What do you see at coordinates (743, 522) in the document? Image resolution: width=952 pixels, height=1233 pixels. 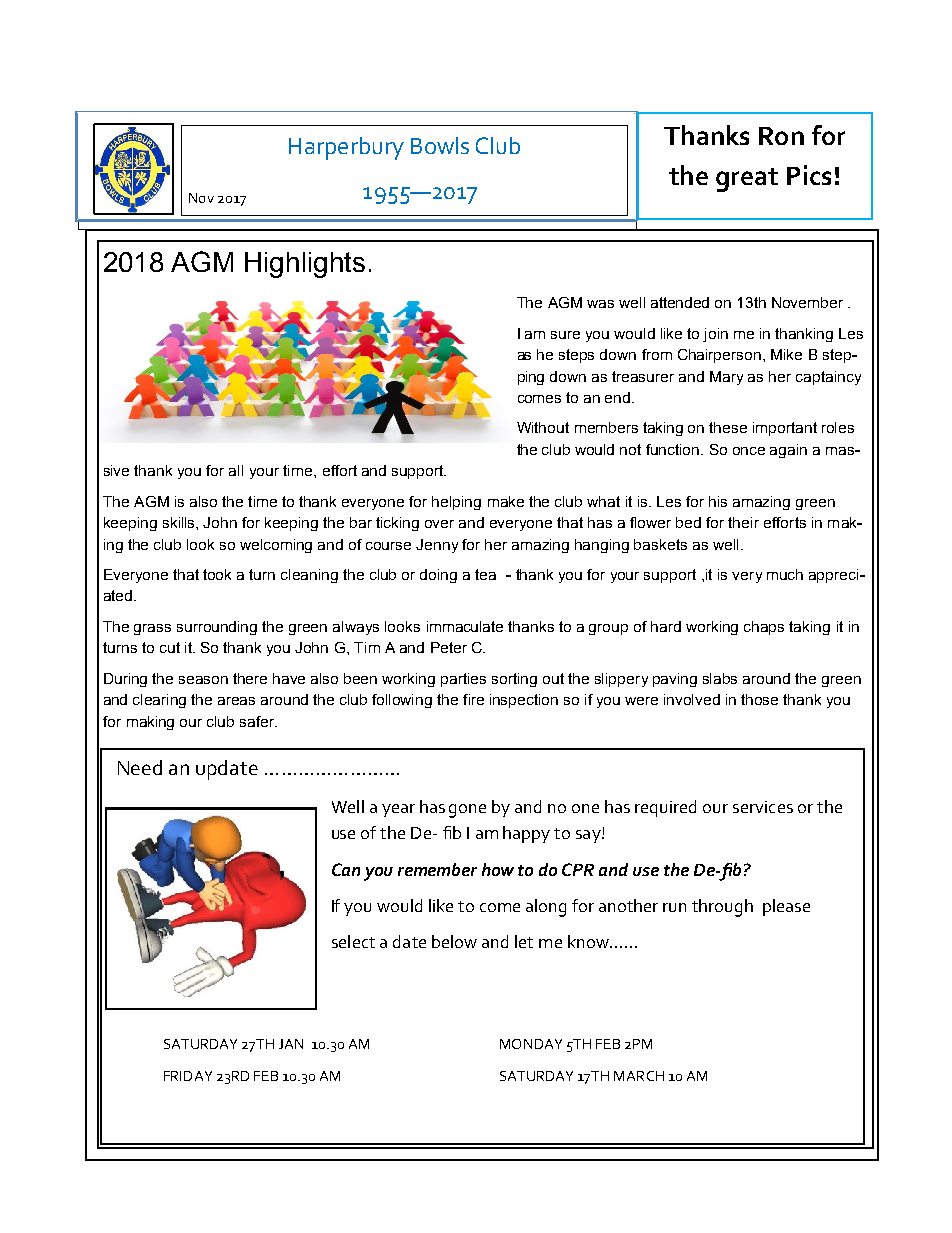 I see `their` at bounding box center [743, 522].
